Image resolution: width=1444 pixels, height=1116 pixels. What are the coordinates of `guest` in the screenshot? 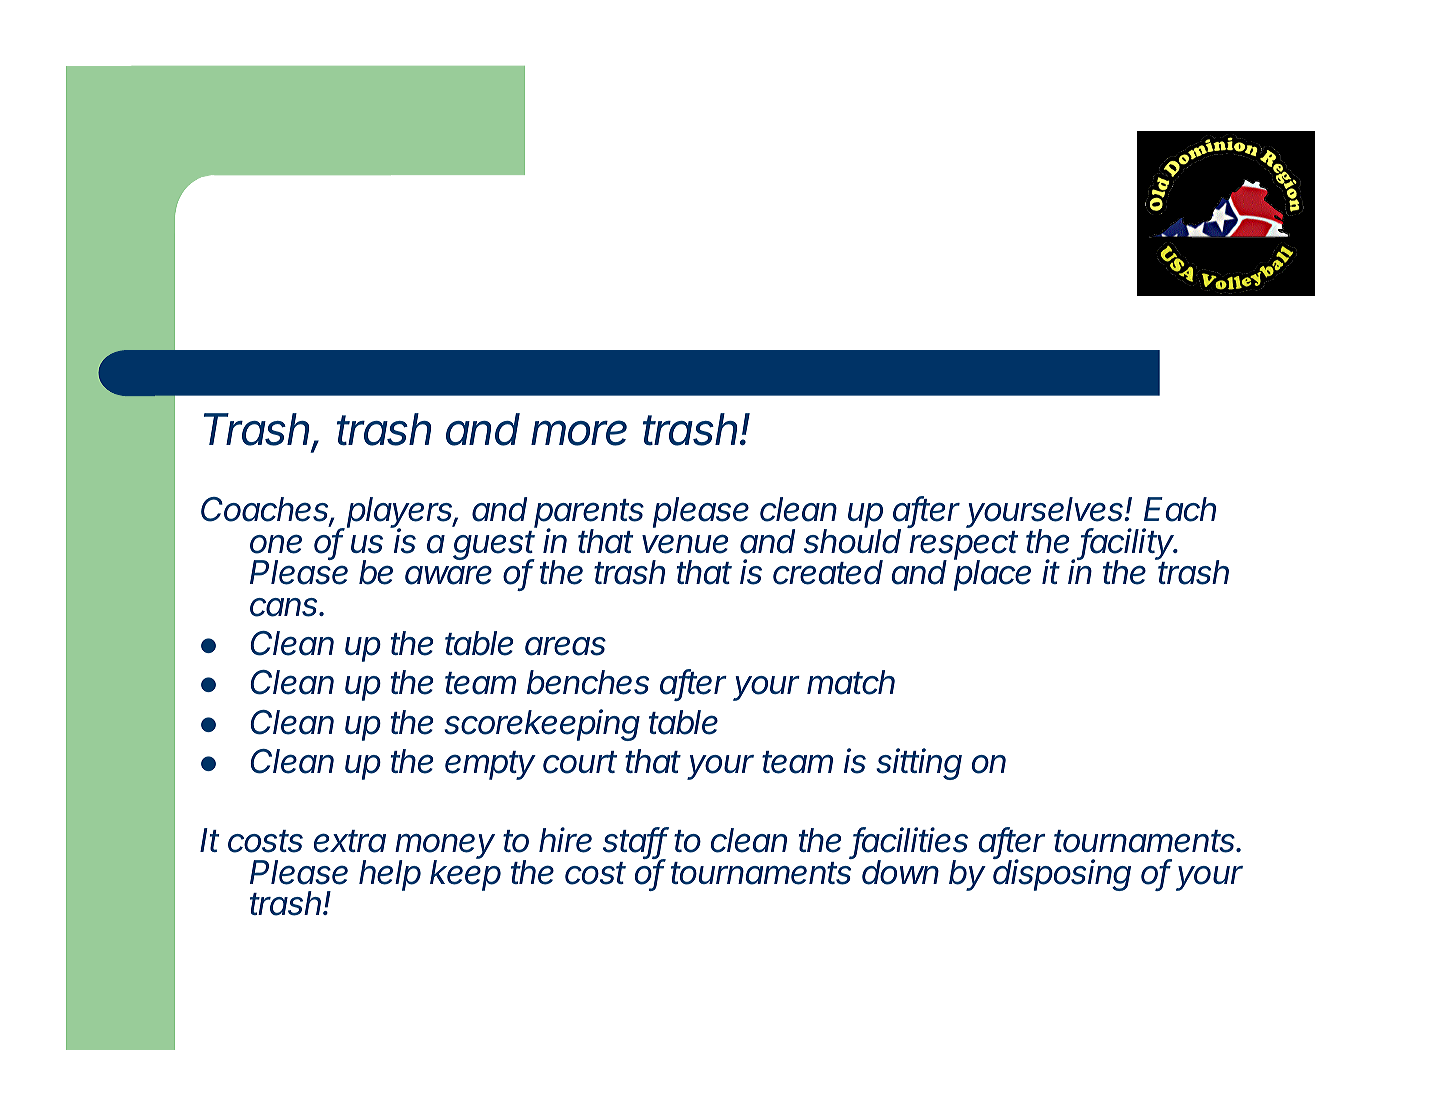 It's located at (494, 547).
